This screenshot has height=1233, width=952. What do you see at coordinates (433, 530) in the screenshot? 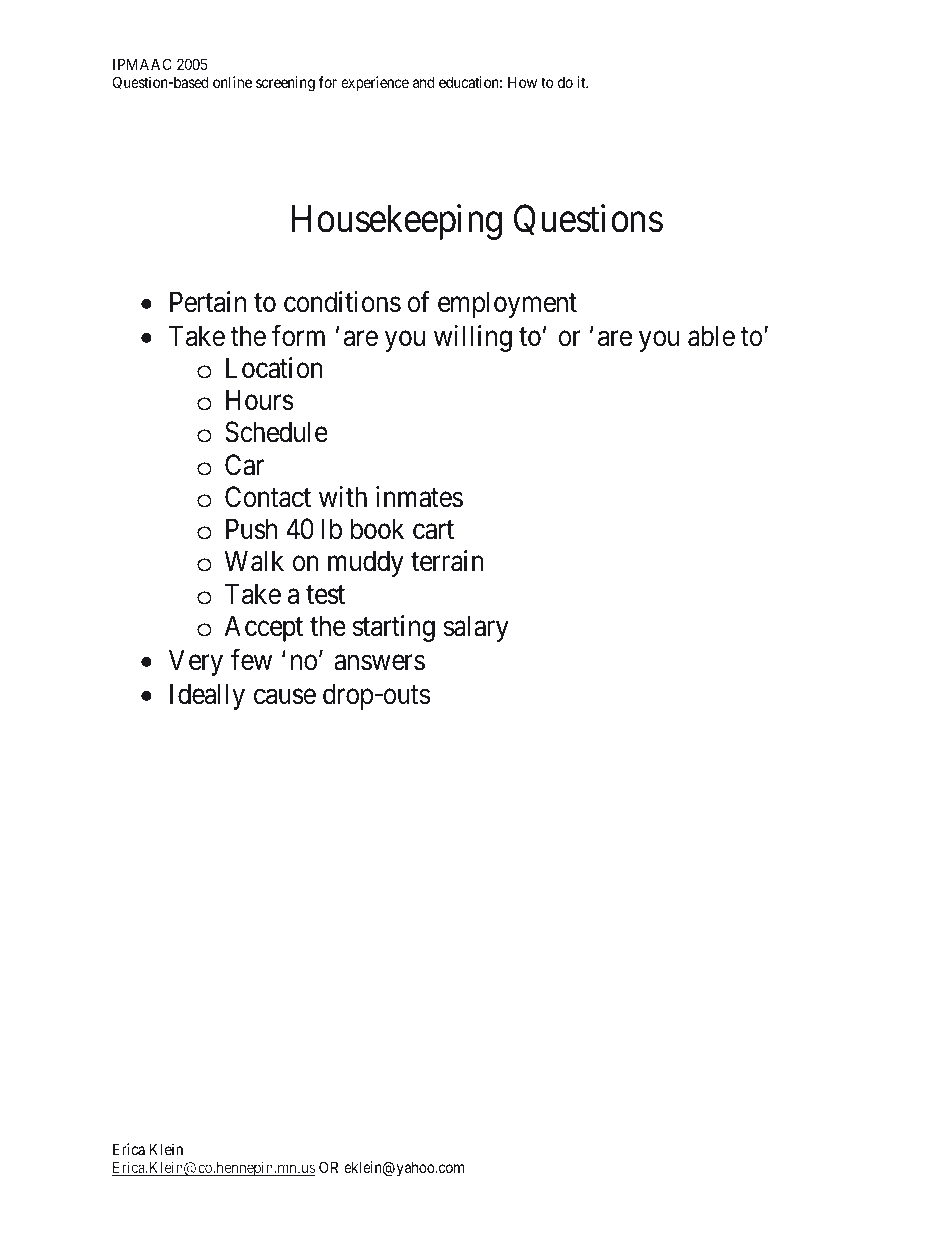
I see `cart` at bounding box center [433, 530].
